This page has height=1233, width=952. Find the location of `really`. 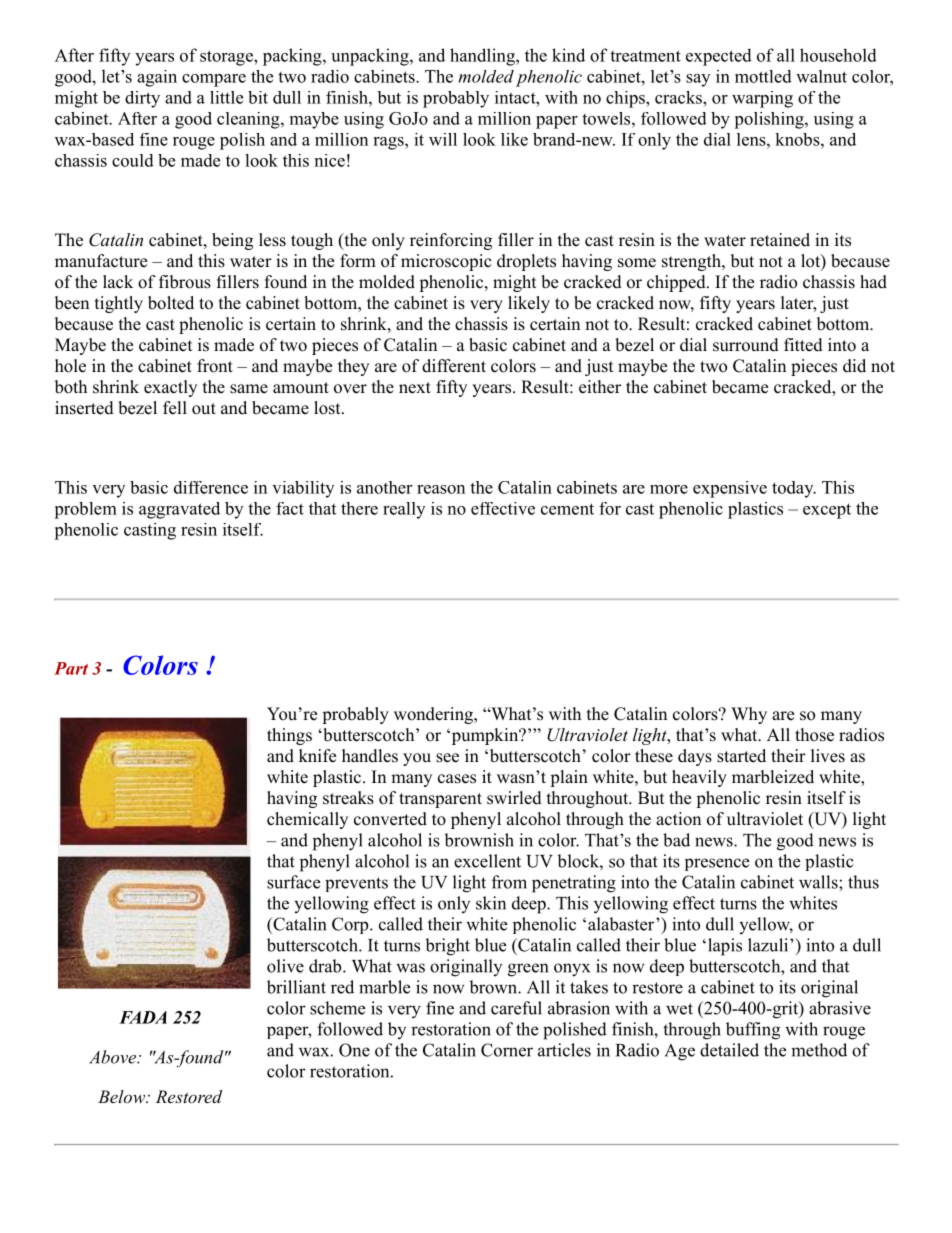

really is located at coordinates (404, 510).
